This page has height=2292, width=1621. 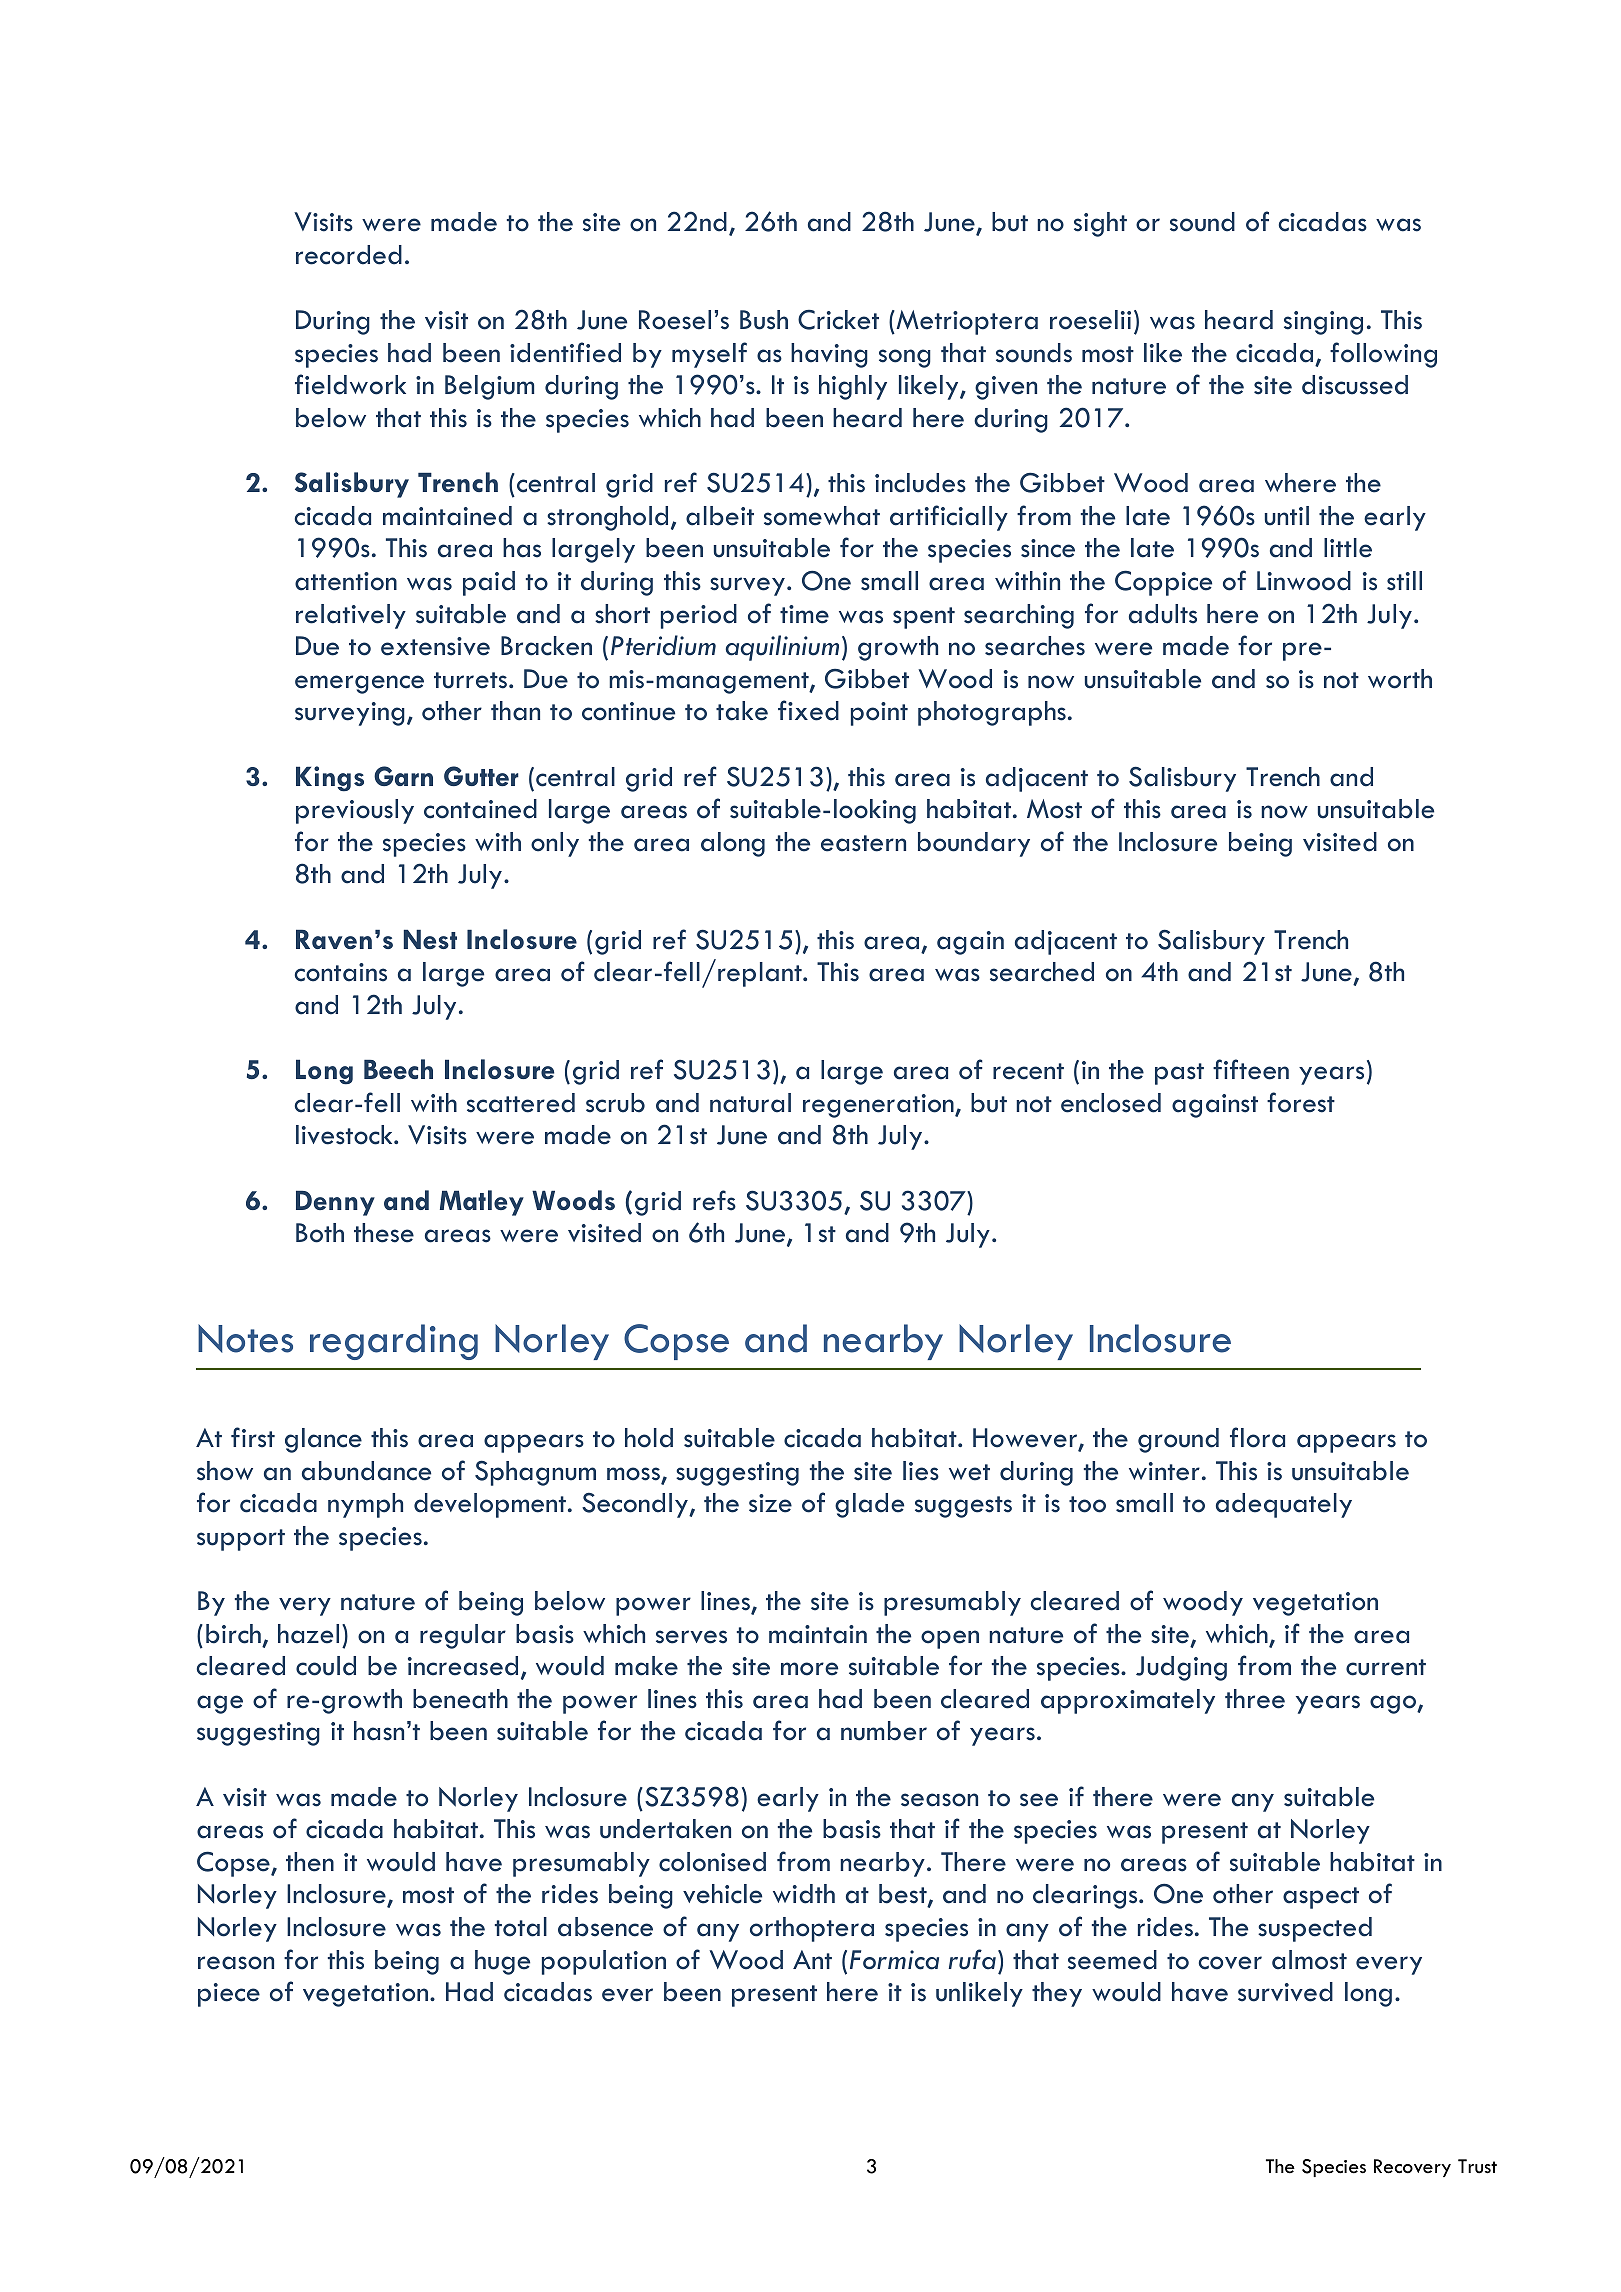 I want to click on Nest, so click(x=430, y=939).
